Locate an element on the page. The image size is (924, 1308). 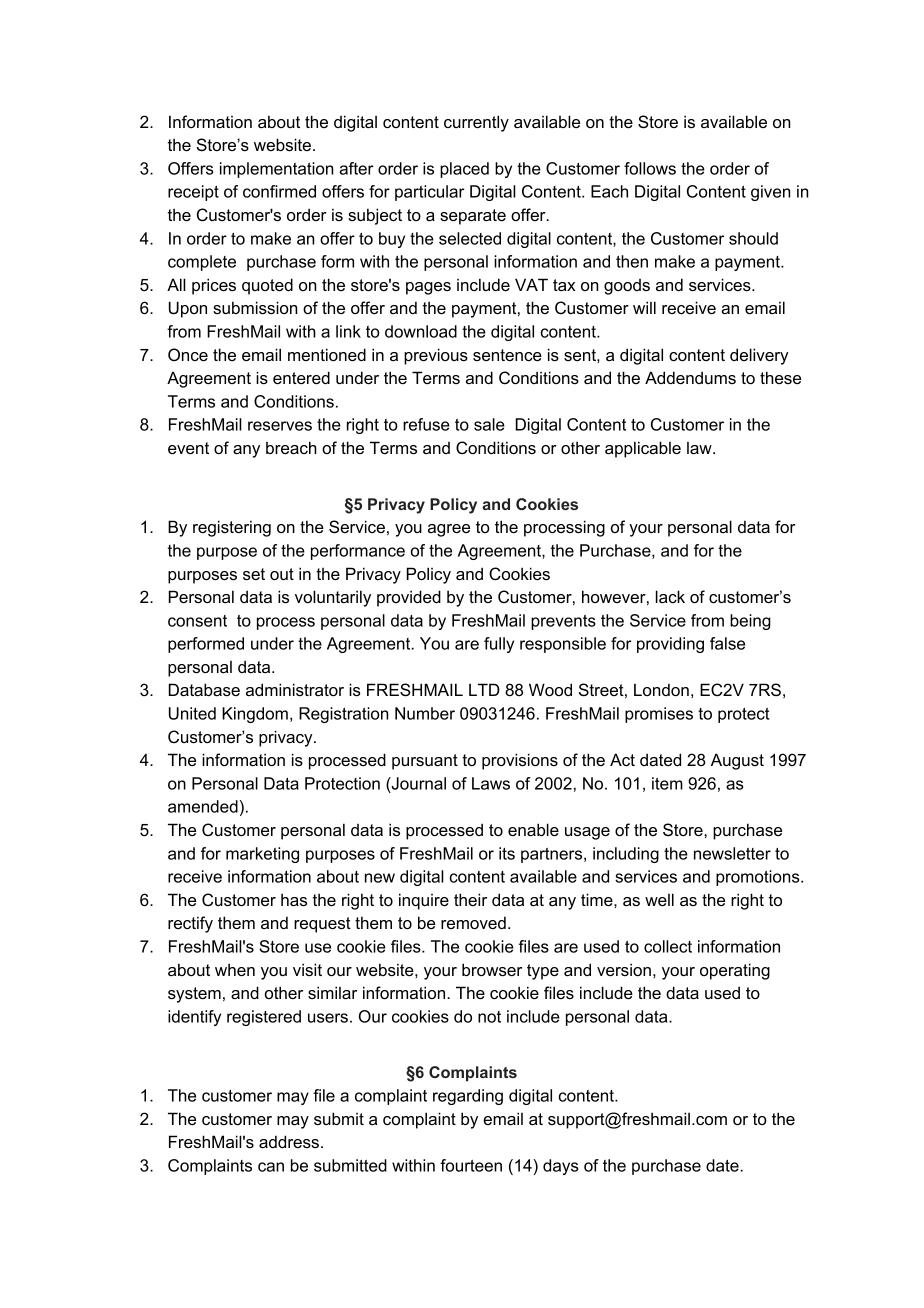
fourteen is located at coordinates (471, 1165).
